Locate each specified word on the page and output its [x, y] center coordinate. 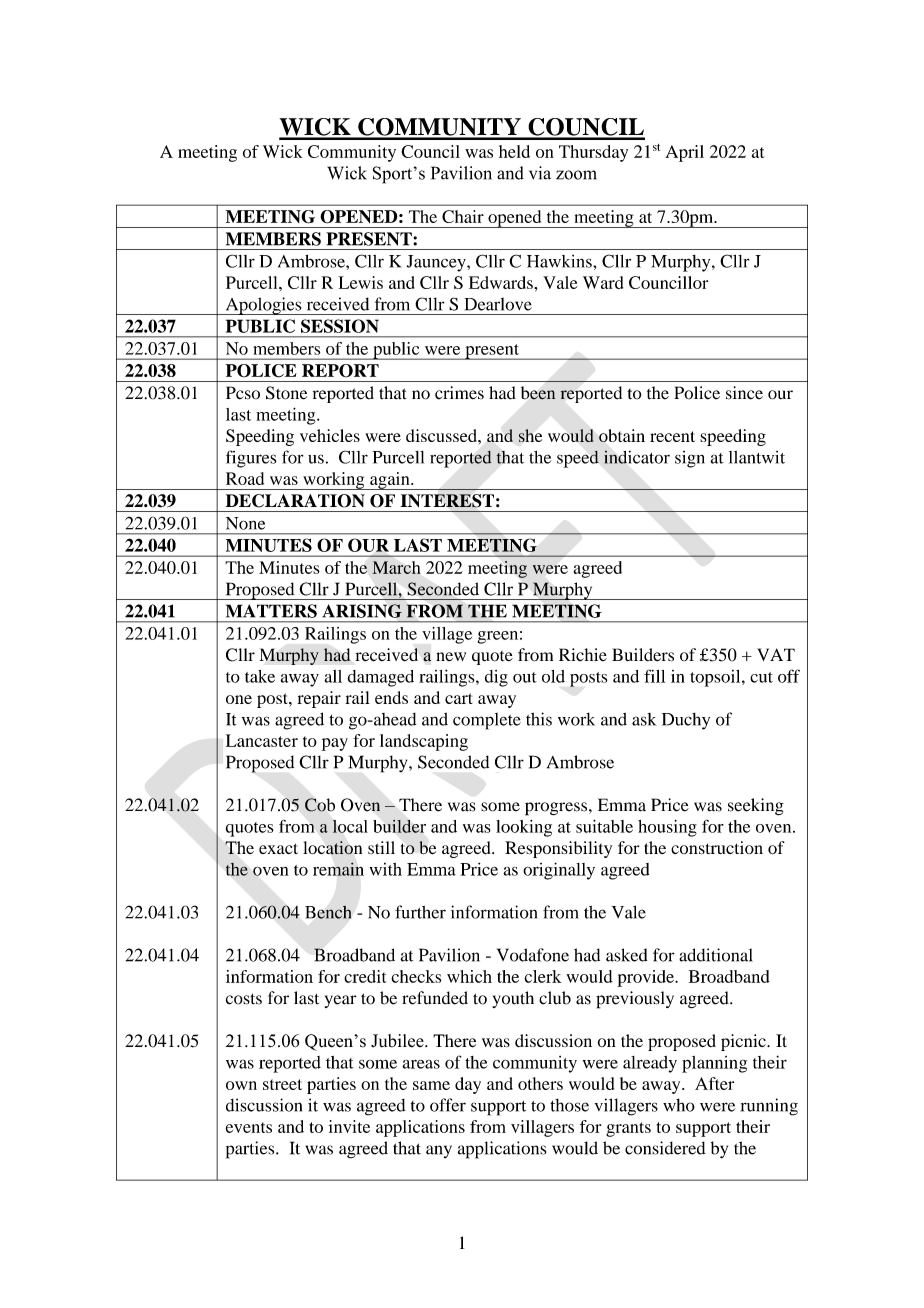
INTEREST [447, 501]
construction [717, 847]
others [540, 1083]
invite [349, 1126]
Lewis [361, 282]
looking [524, 828]
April [684, 153]
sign [690, 459]
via [540, 173]
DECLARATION [295, 501]
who [679, 1105]
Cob [320, 805]
